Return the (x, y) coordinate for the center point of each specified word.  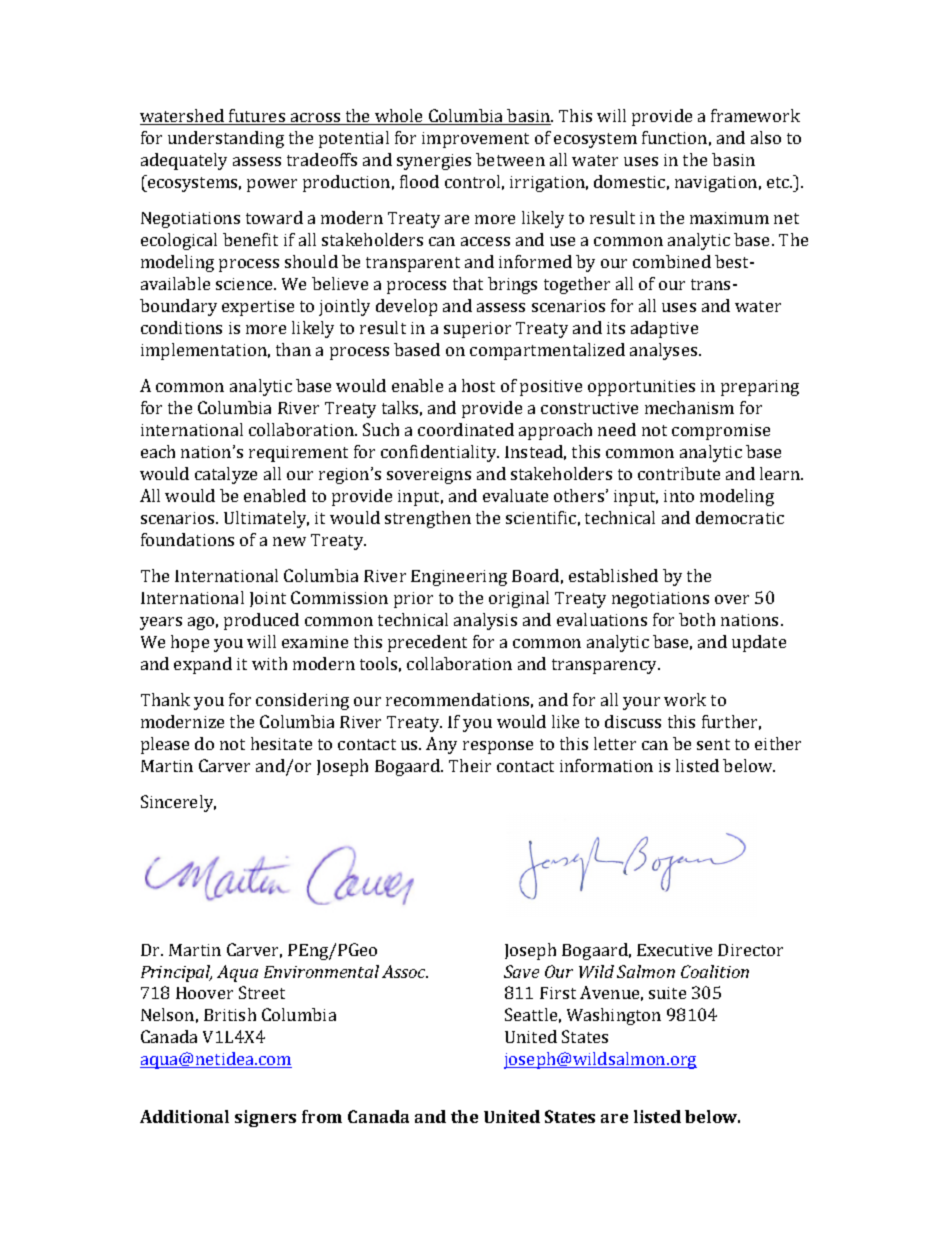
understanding (226, 139)
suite (667, 993)
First (558, 993)
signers (265, 1118)
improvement (475, 140)
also (766, 137)
